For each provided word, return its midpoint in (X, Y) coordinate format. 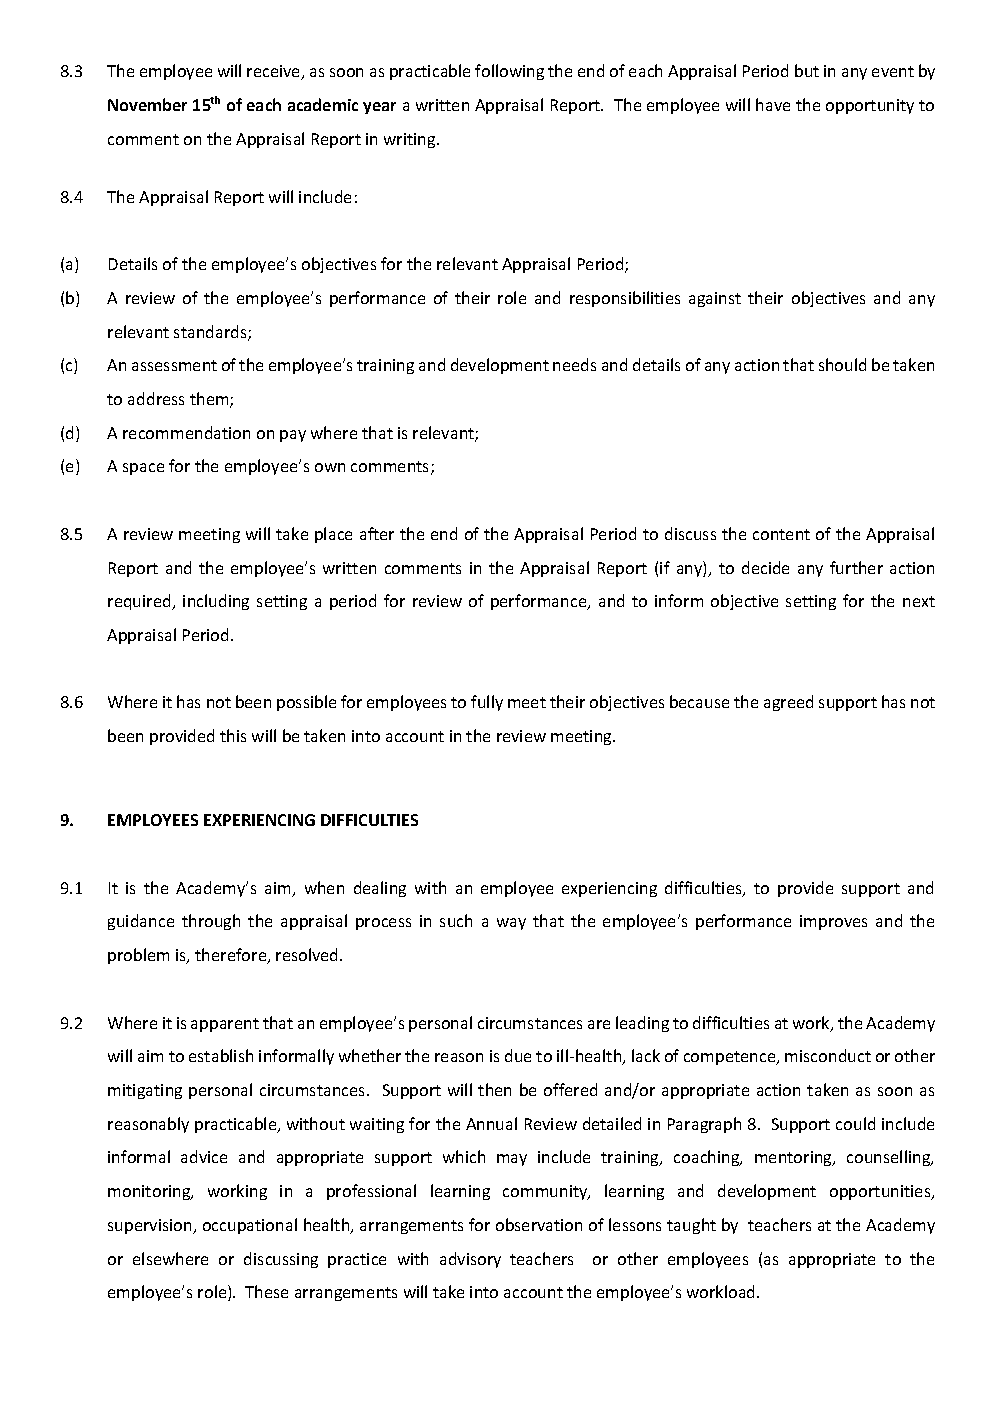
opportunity (870, 106)
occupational (250, 1226)
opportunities (881, 1192)
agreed (788, 703)
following (509, 72)
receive (275, 72)
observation (539, 1224)
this (233, 735)
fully (487, 703)
